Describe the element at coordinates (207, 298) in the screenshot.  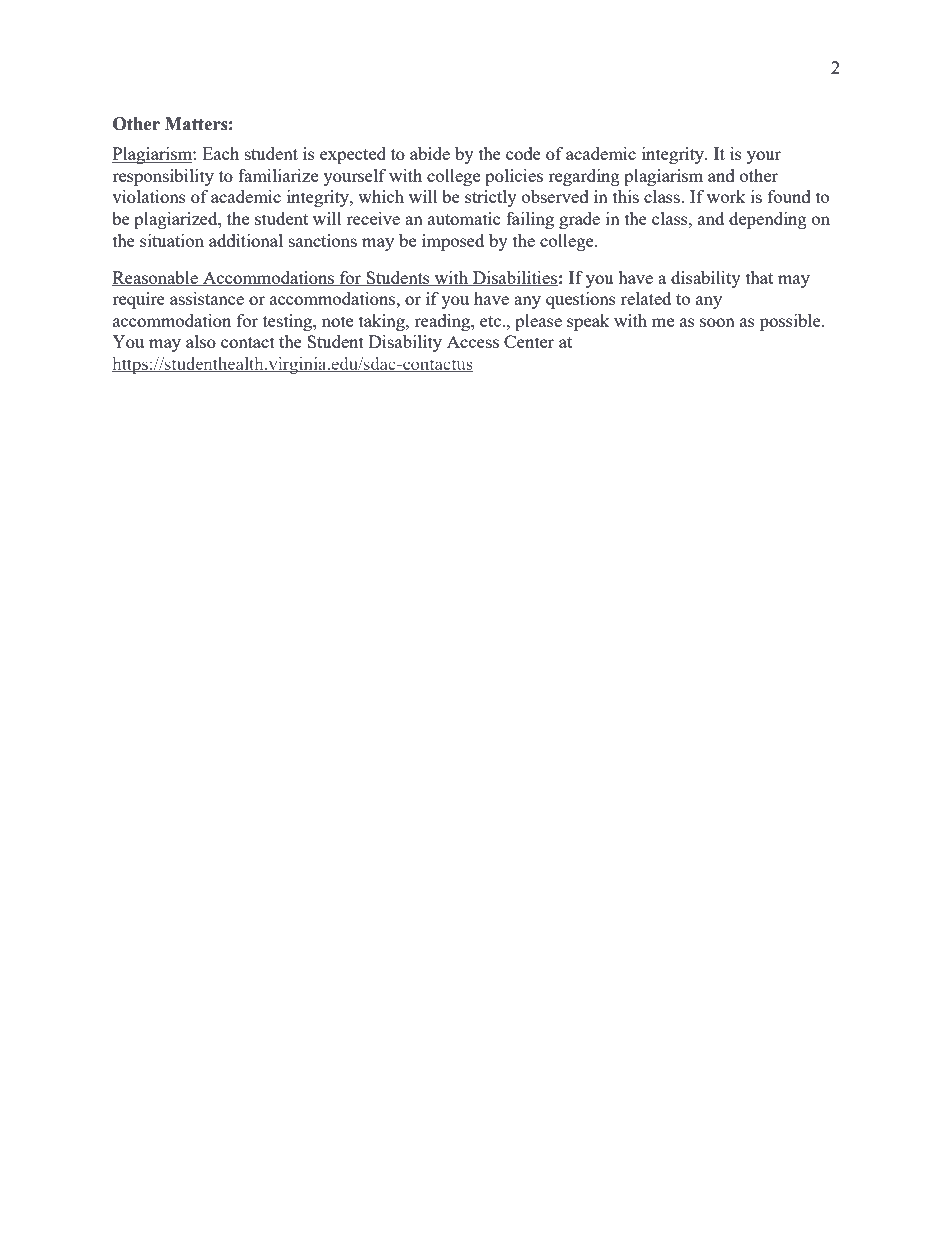
I see `assistance` at that location.
